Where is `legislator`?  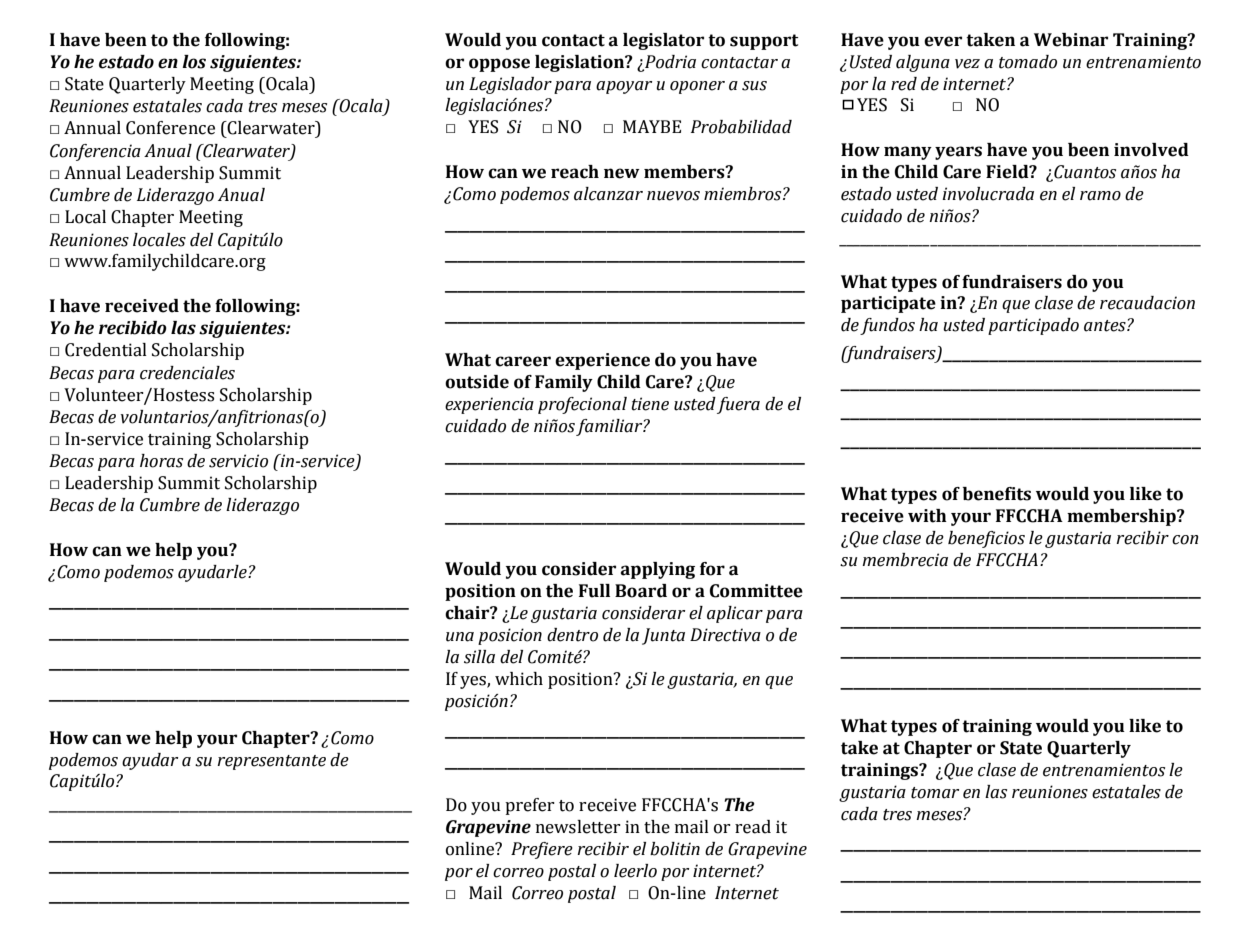
legislator is located at coordinates (663, 41).
